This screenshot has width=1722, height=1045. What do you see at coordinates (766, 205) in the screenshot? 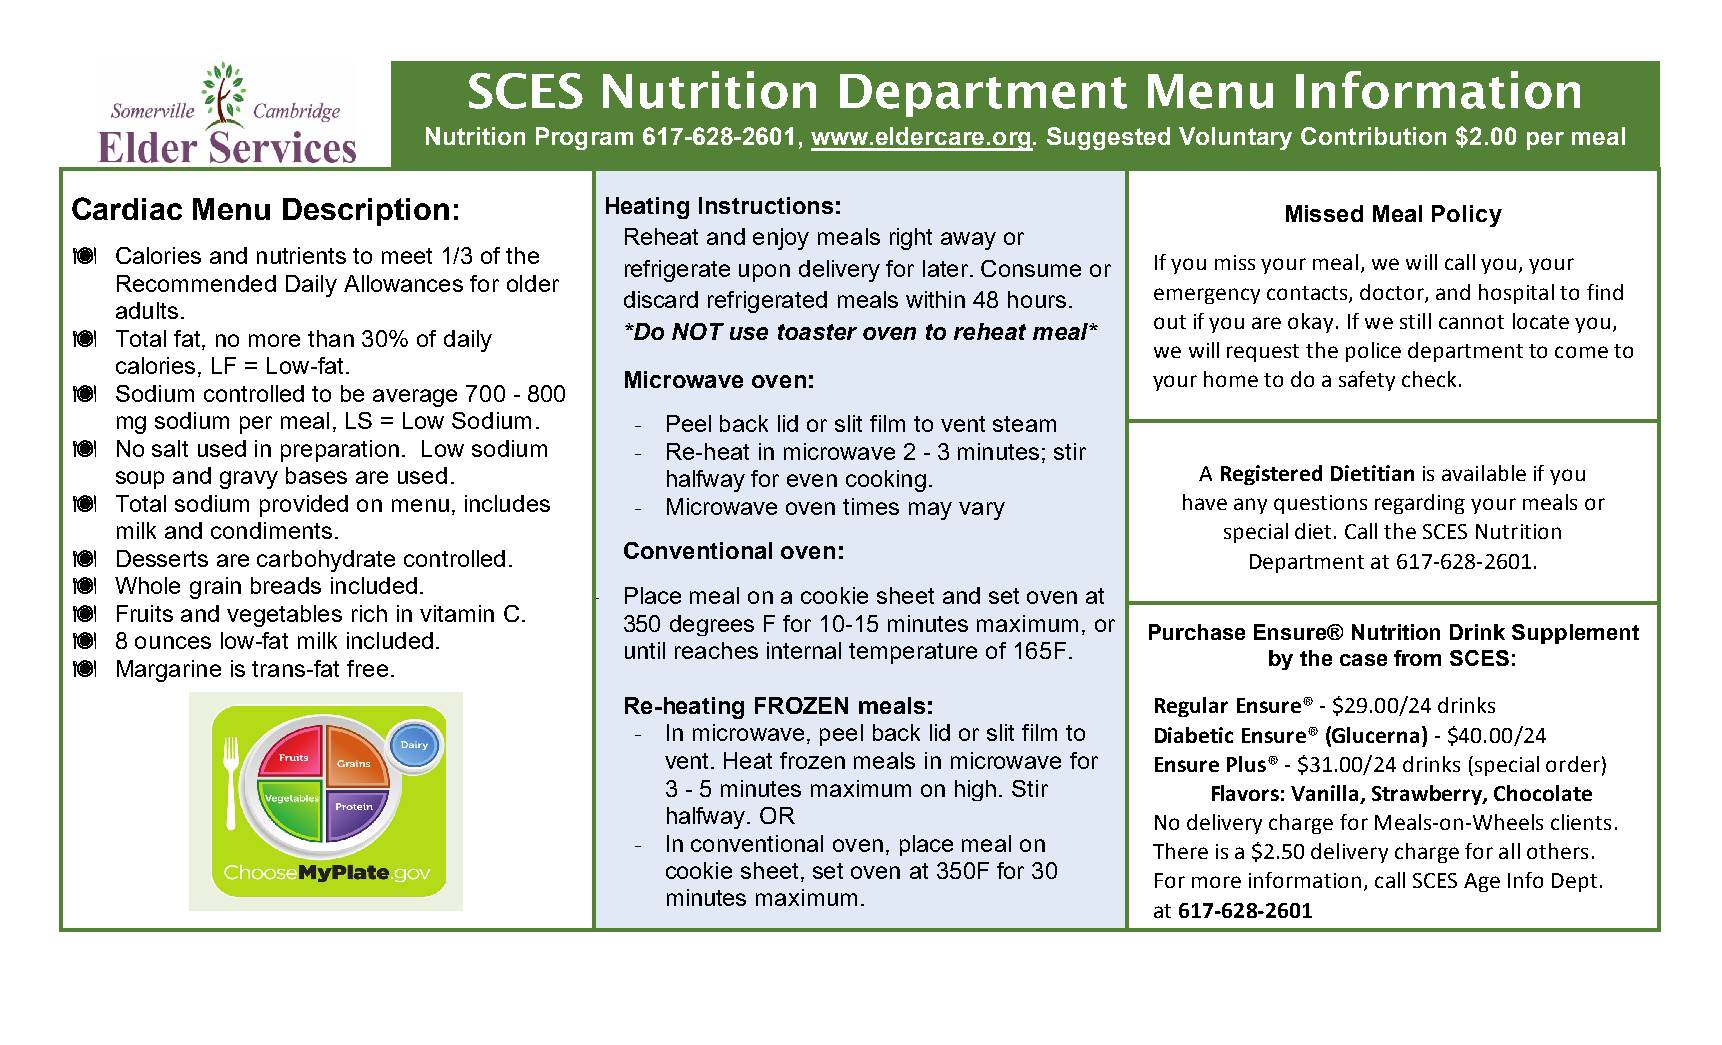
I see `Instructions` at bounding box center [766, 205].
